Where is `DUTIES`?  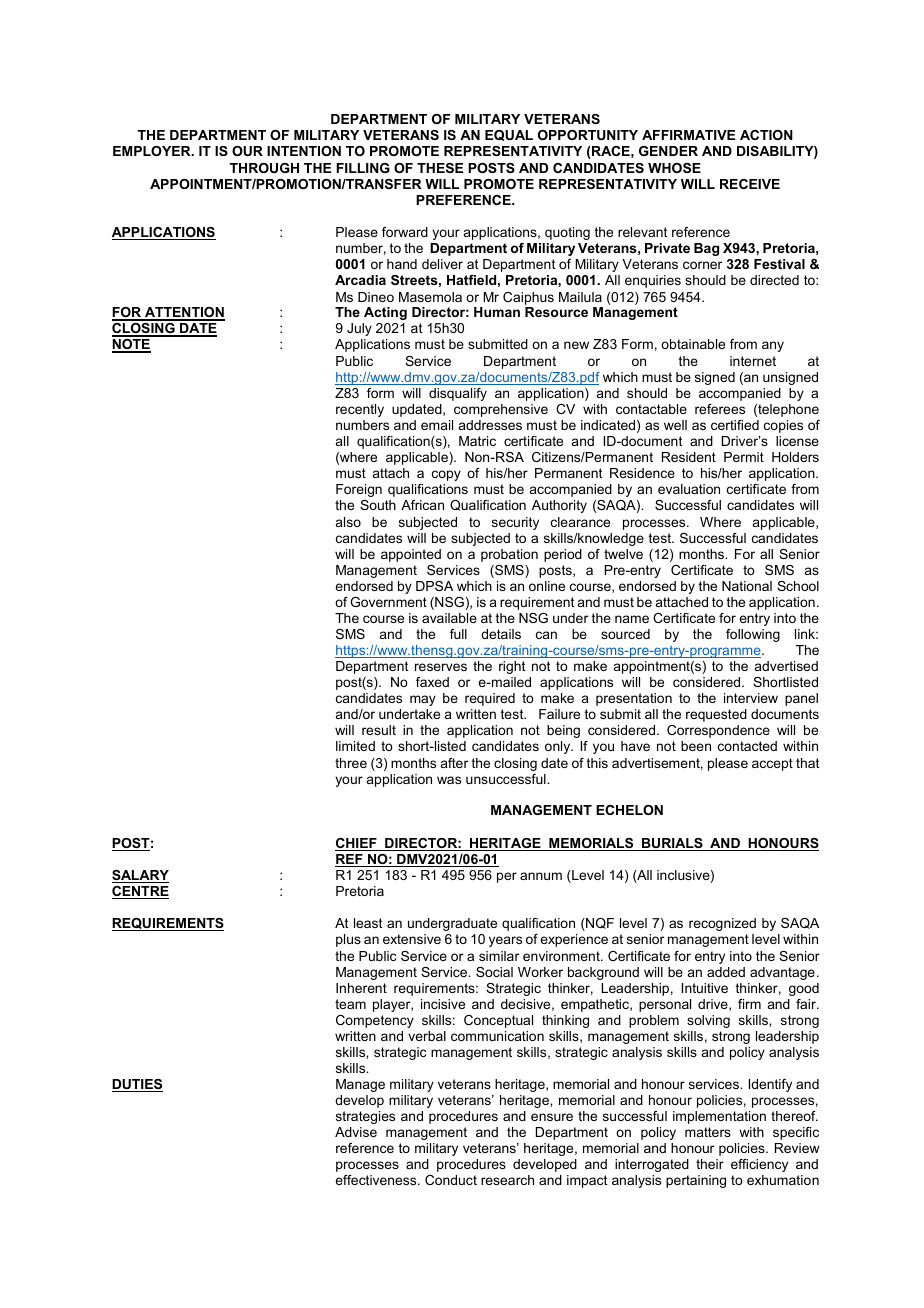
DUTIES is located at coordinates (137, 1085).
